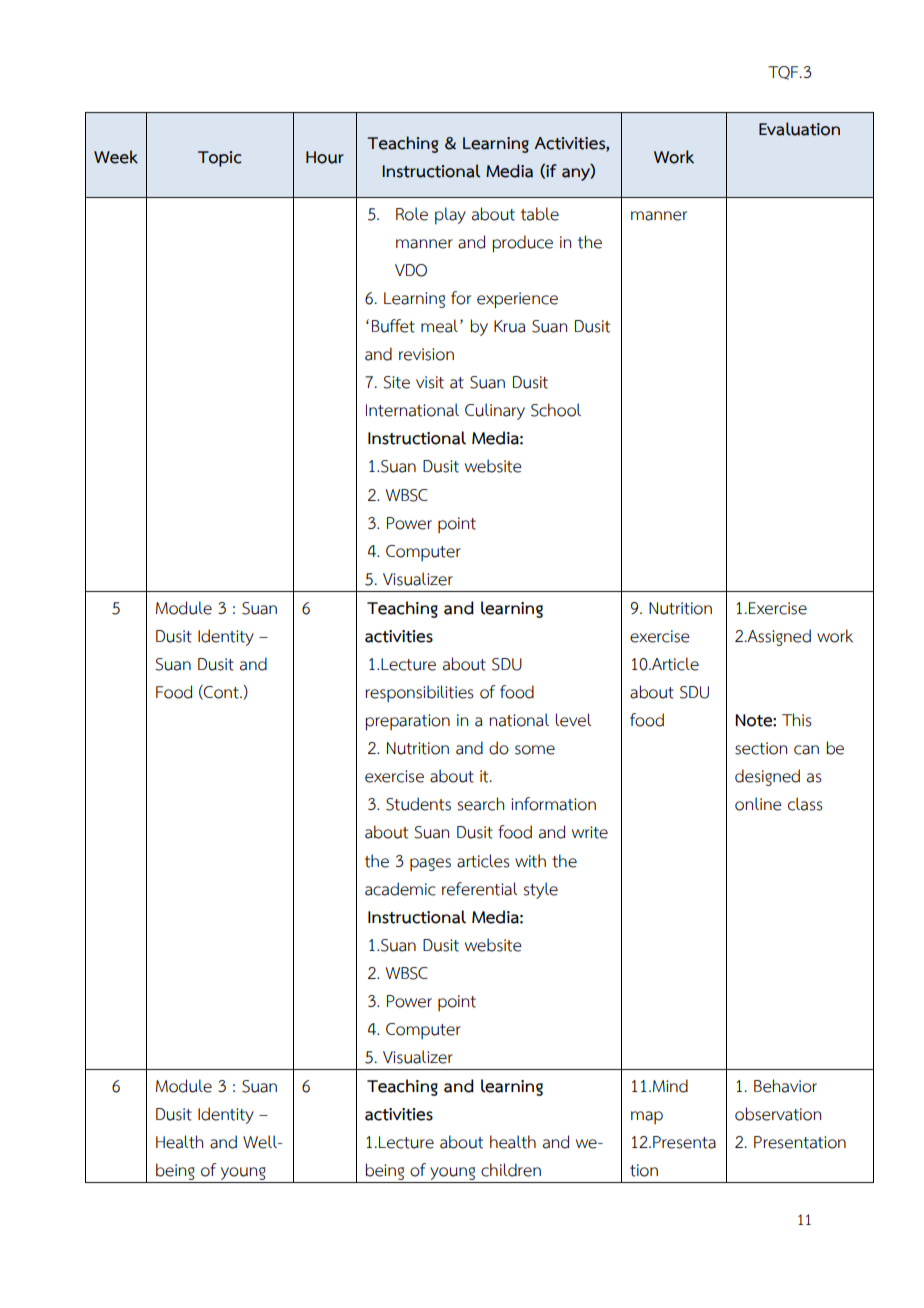  Describe the element at coordinates (797, 720) in the image. I see `This` at that location.
